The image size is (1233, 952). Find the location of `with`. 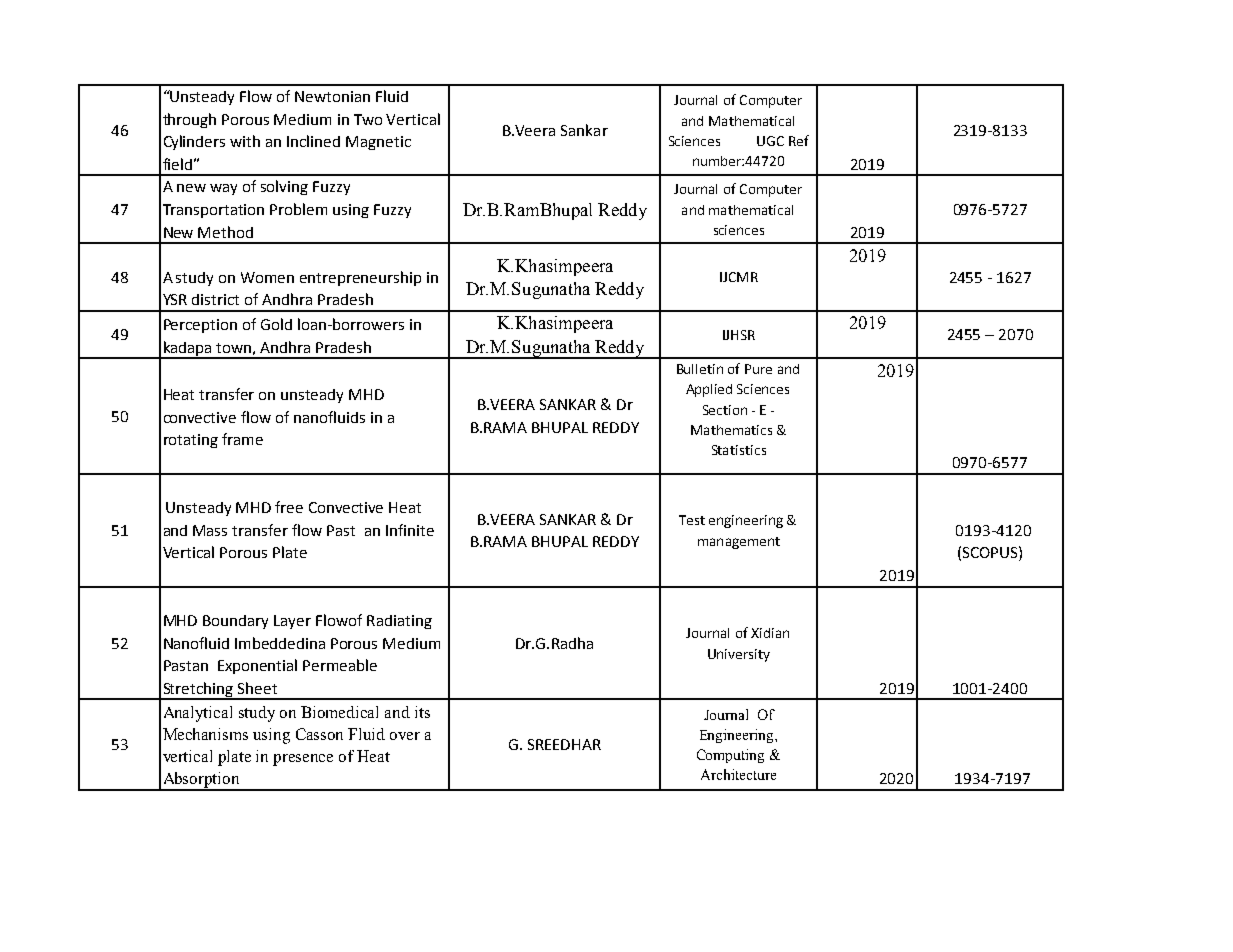

with is located at coordinates (245, 141).
